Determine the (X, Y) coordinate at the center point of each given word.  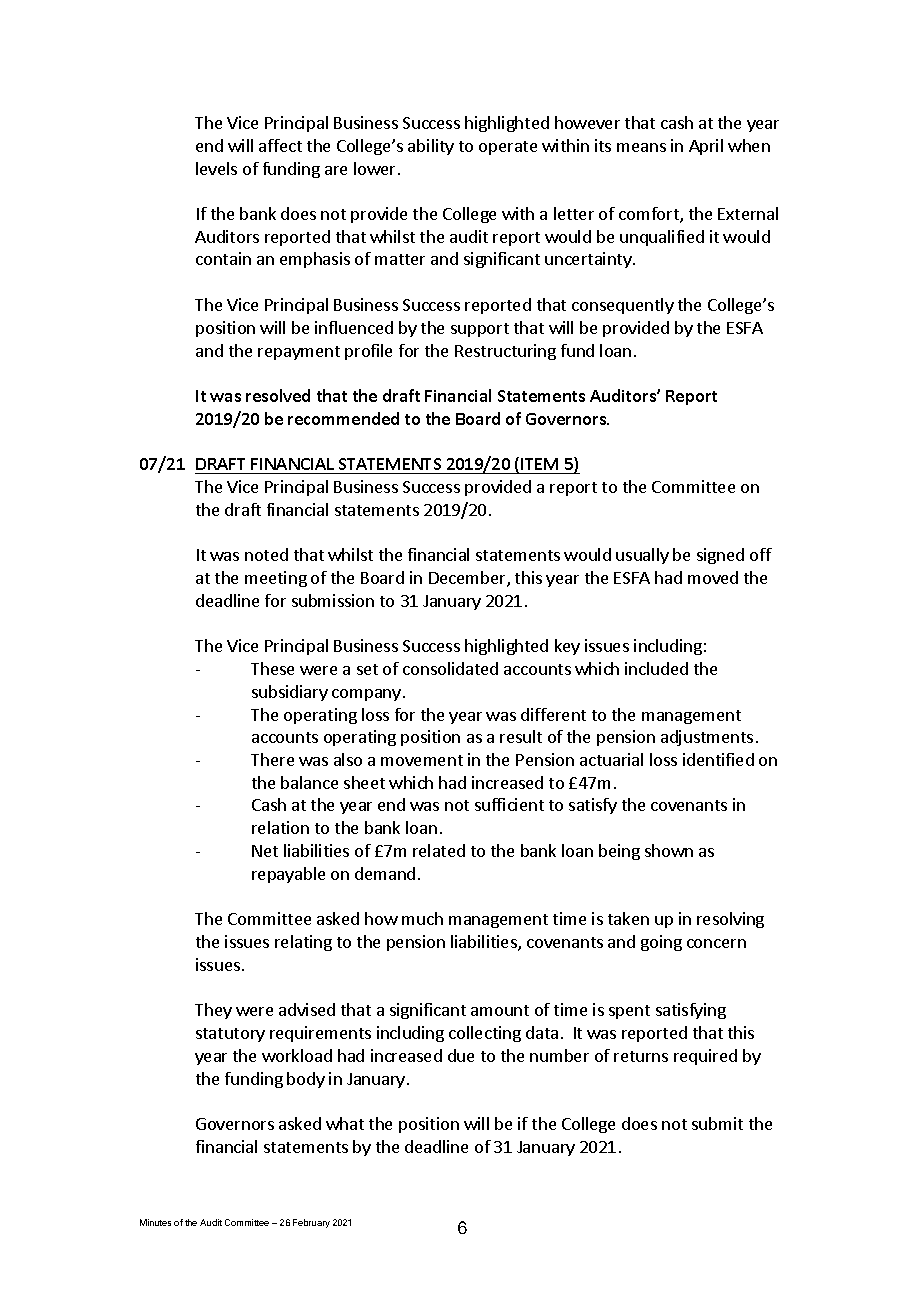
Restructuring (505, 352)
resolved (278, 395)
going (661, 943)
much (422, 918)
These (272, 668)
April (706, 147)
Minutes (155, 1222)
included (656, 668)
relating (303, 943)
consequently (623, 306)
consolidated (450, 668)
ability (431, 147)
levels (216, 168)
